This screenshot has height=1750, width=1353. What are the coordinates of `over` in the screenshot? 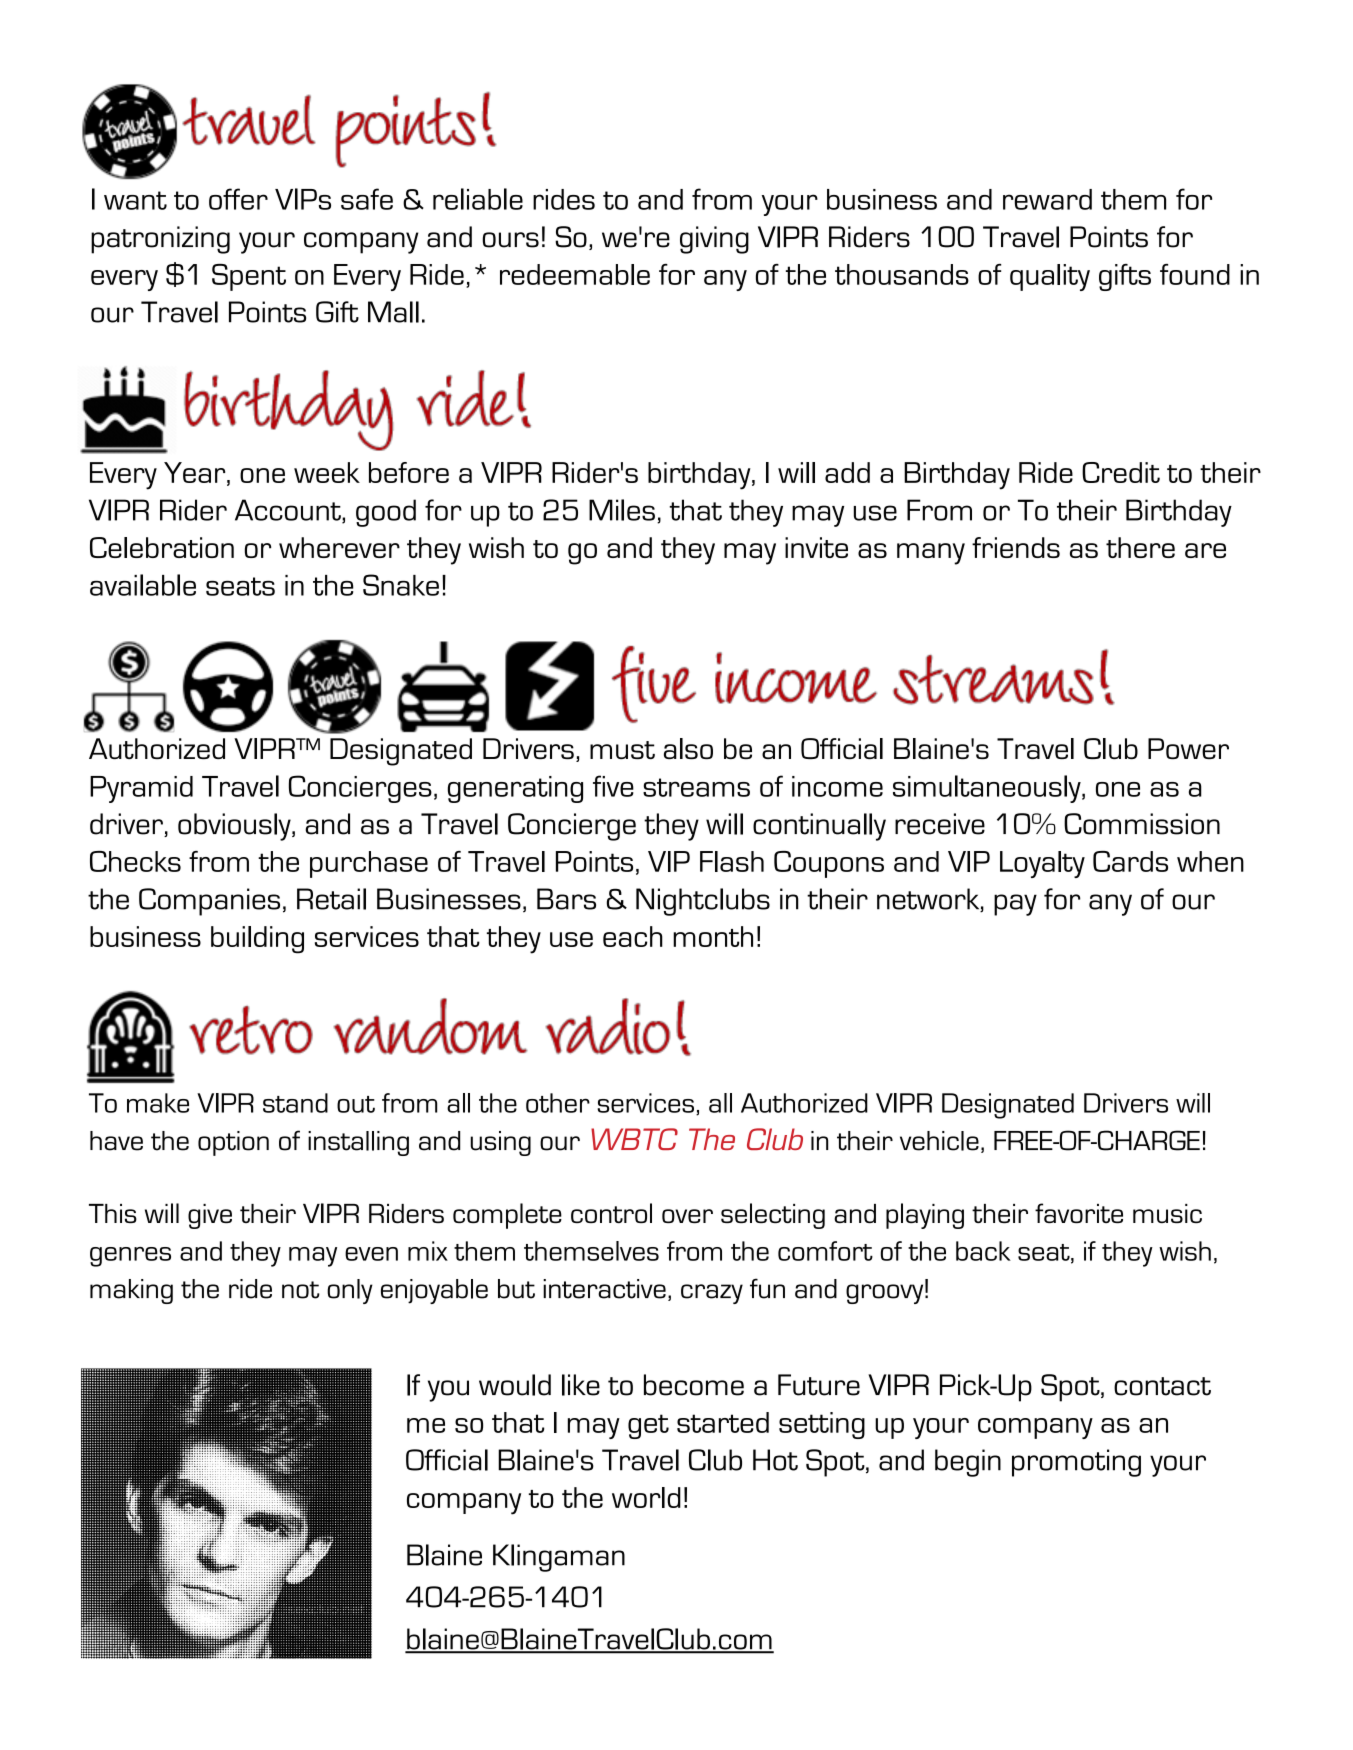 It's located at (687, 1216).
